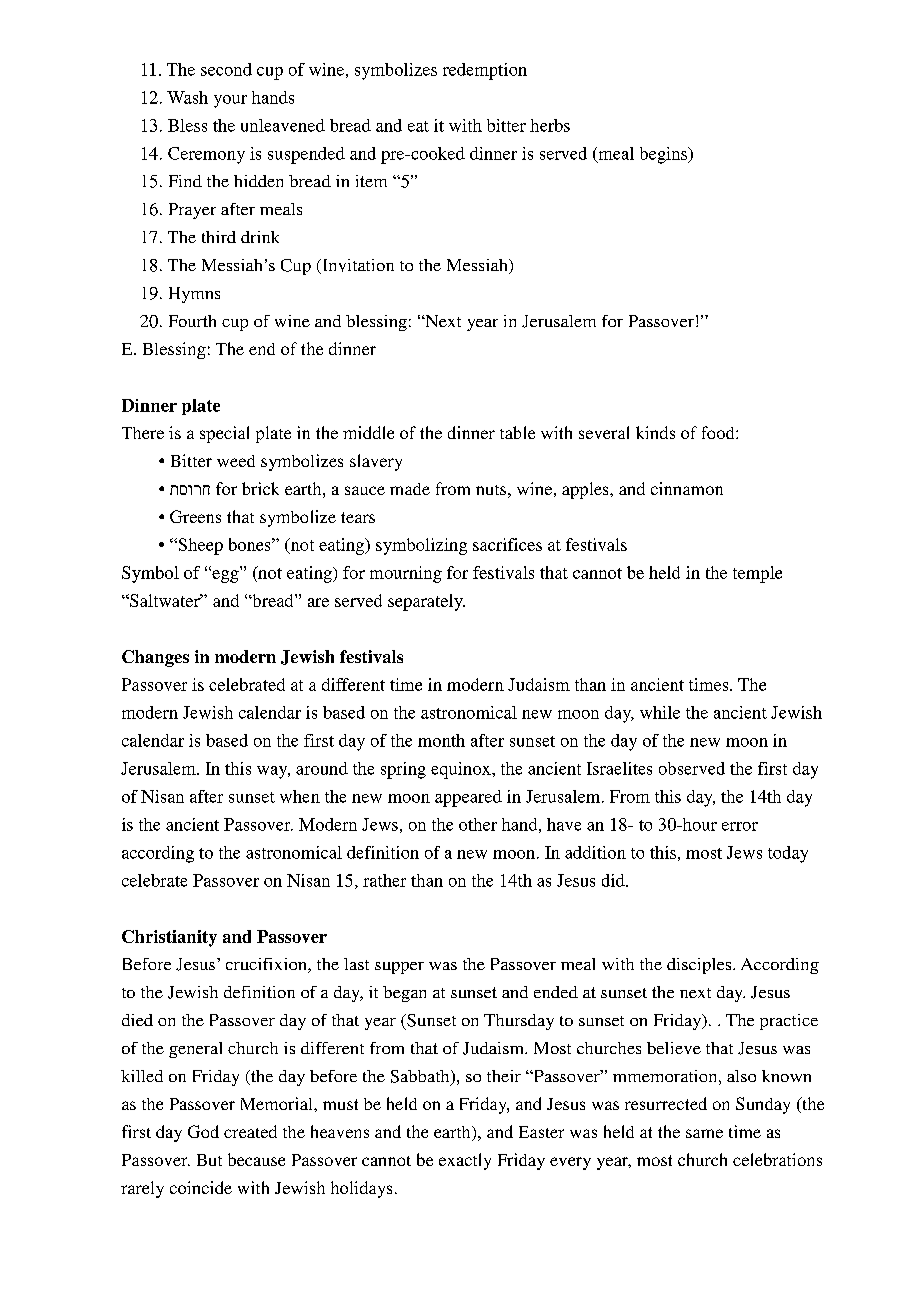 The height and width of the screenshot is (1308, 924). Describe the element at coordinates (230, 101) in the screenshot. I see `your` at that location.
